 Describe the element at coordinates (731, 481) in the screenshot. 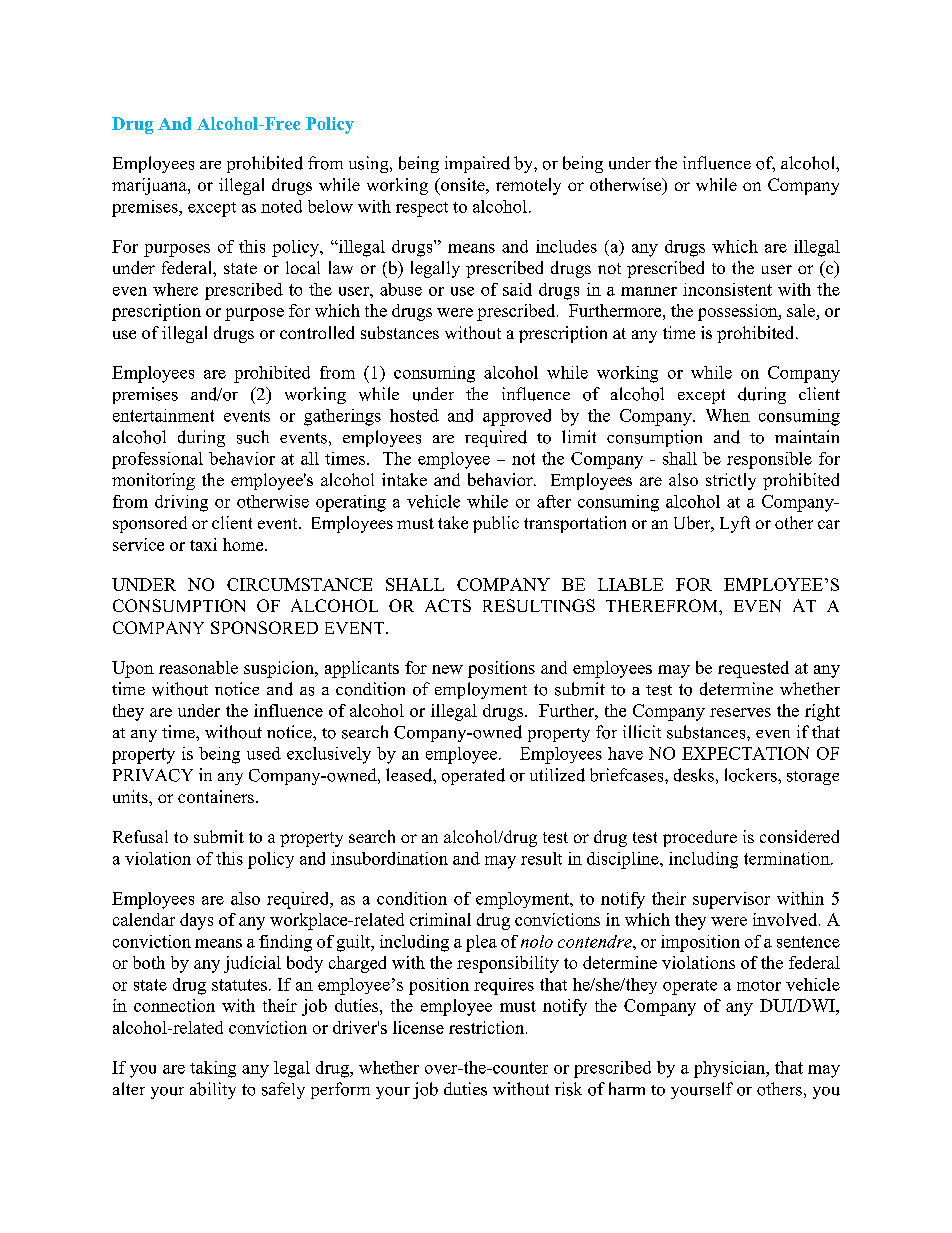

I see `strictly` at that location.
